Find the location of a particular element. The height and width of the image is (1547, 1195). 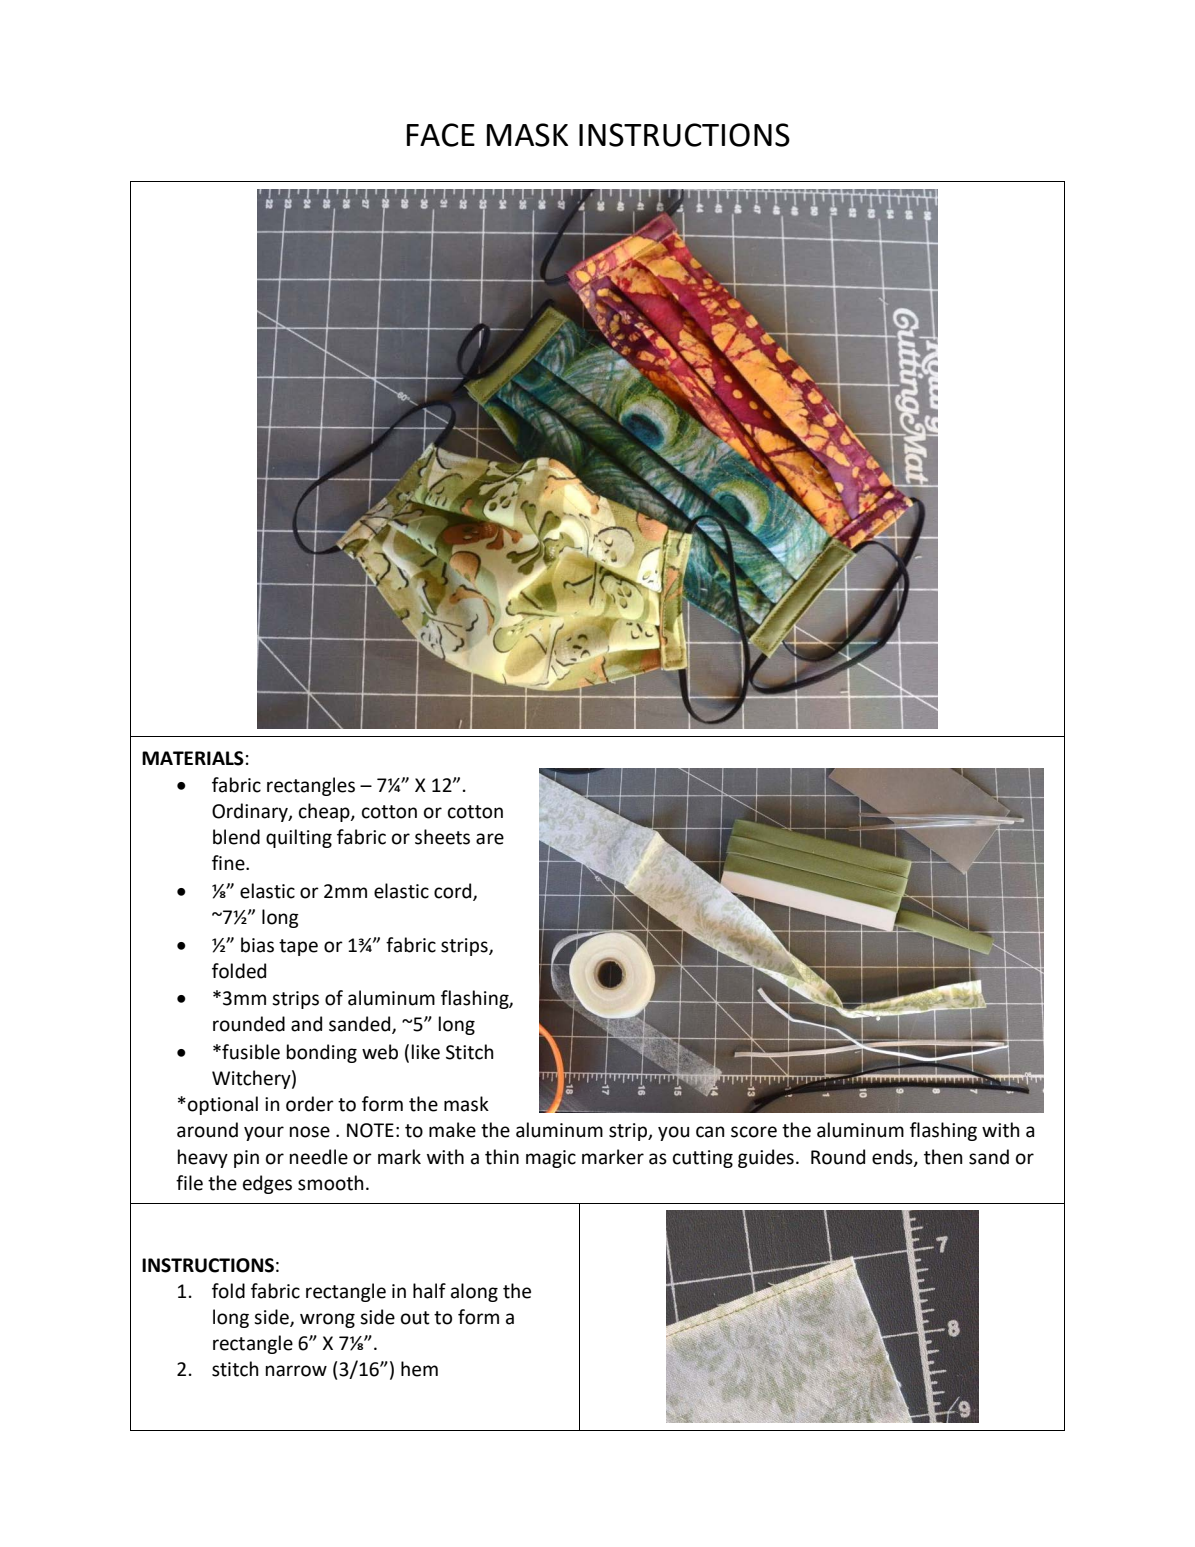

are is located at coordinates (490, 839).
